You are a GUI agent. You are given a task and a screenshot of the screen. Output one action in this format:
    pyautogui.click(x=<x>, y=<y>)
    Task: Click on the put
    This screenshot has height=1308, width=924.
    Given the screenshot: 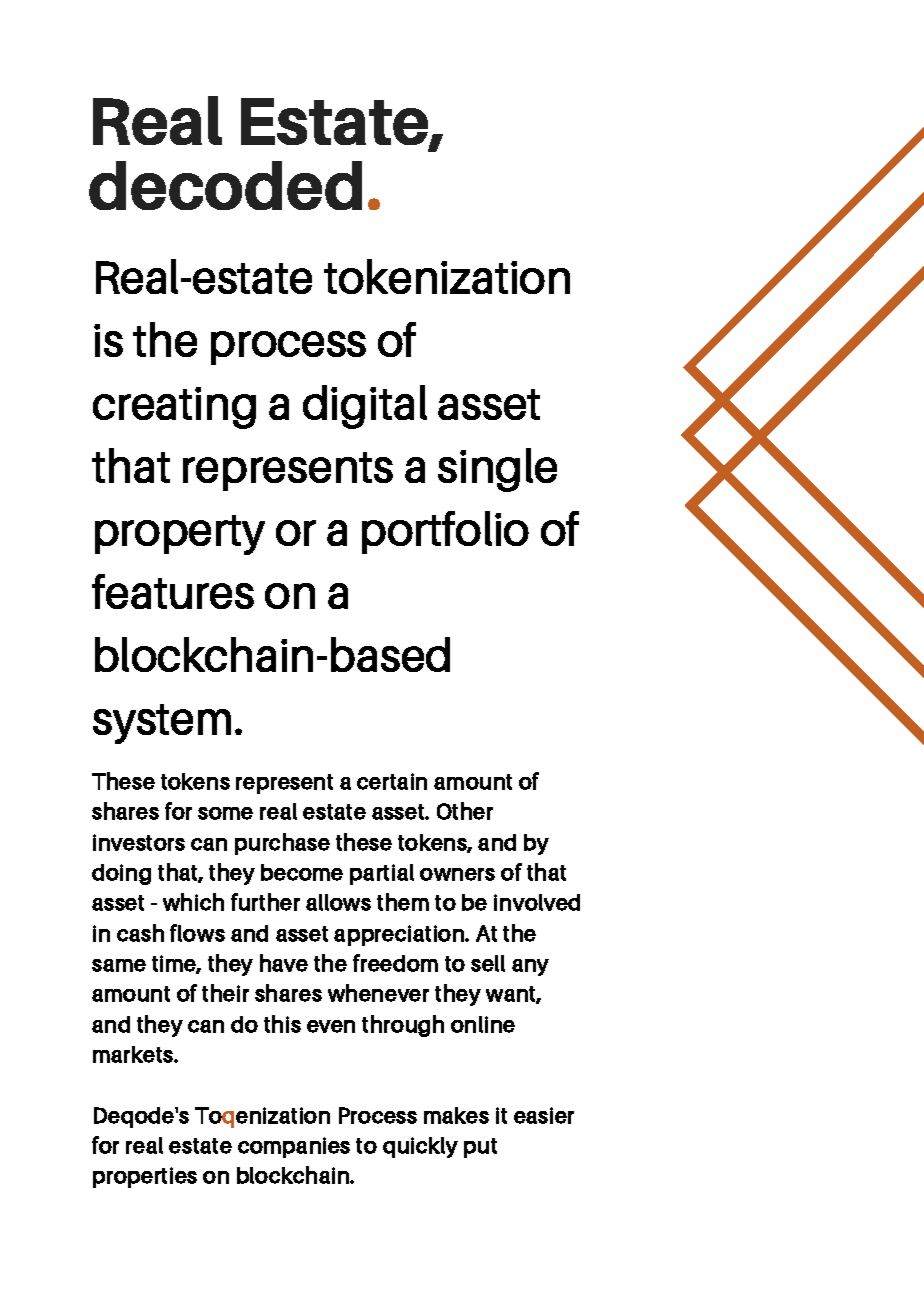 What is the action you would take?
    pyautogui.click(x=480, y=1148)
